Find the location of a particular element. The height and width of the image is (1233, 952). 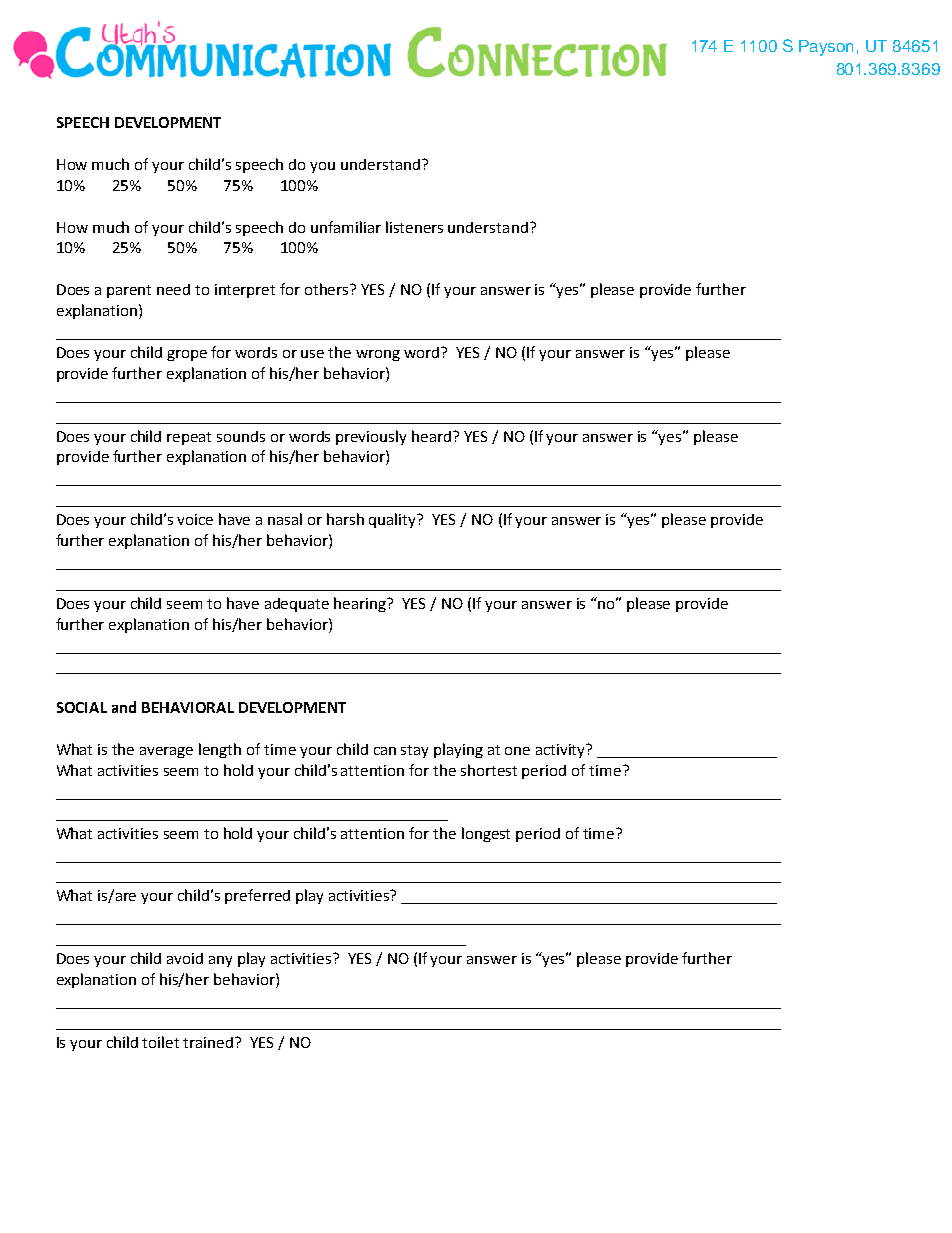

listeners is located at coordinates (414, 227).
